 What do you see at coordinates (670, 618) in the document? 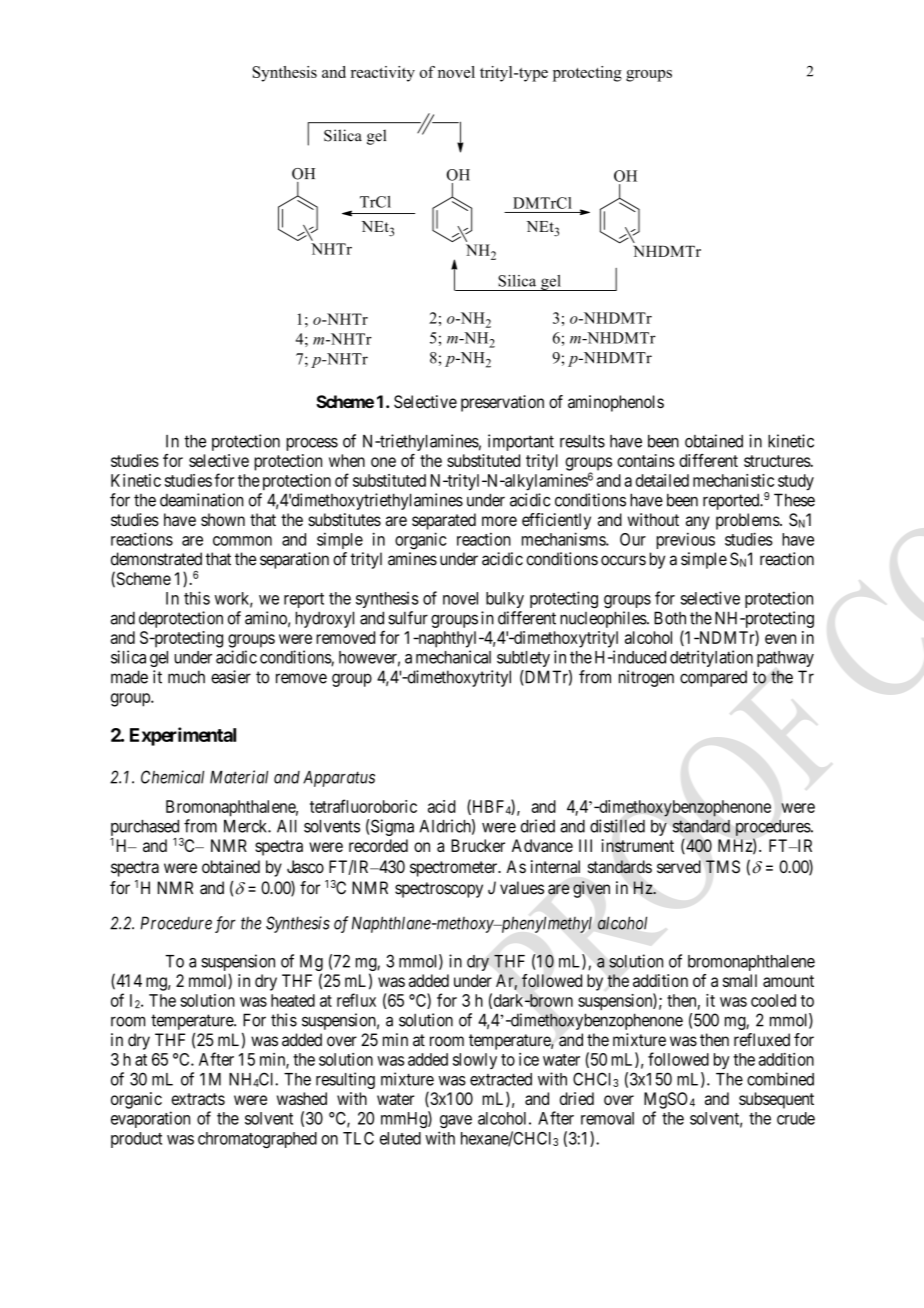
I see `Both` at bounding box center [670, 618].
